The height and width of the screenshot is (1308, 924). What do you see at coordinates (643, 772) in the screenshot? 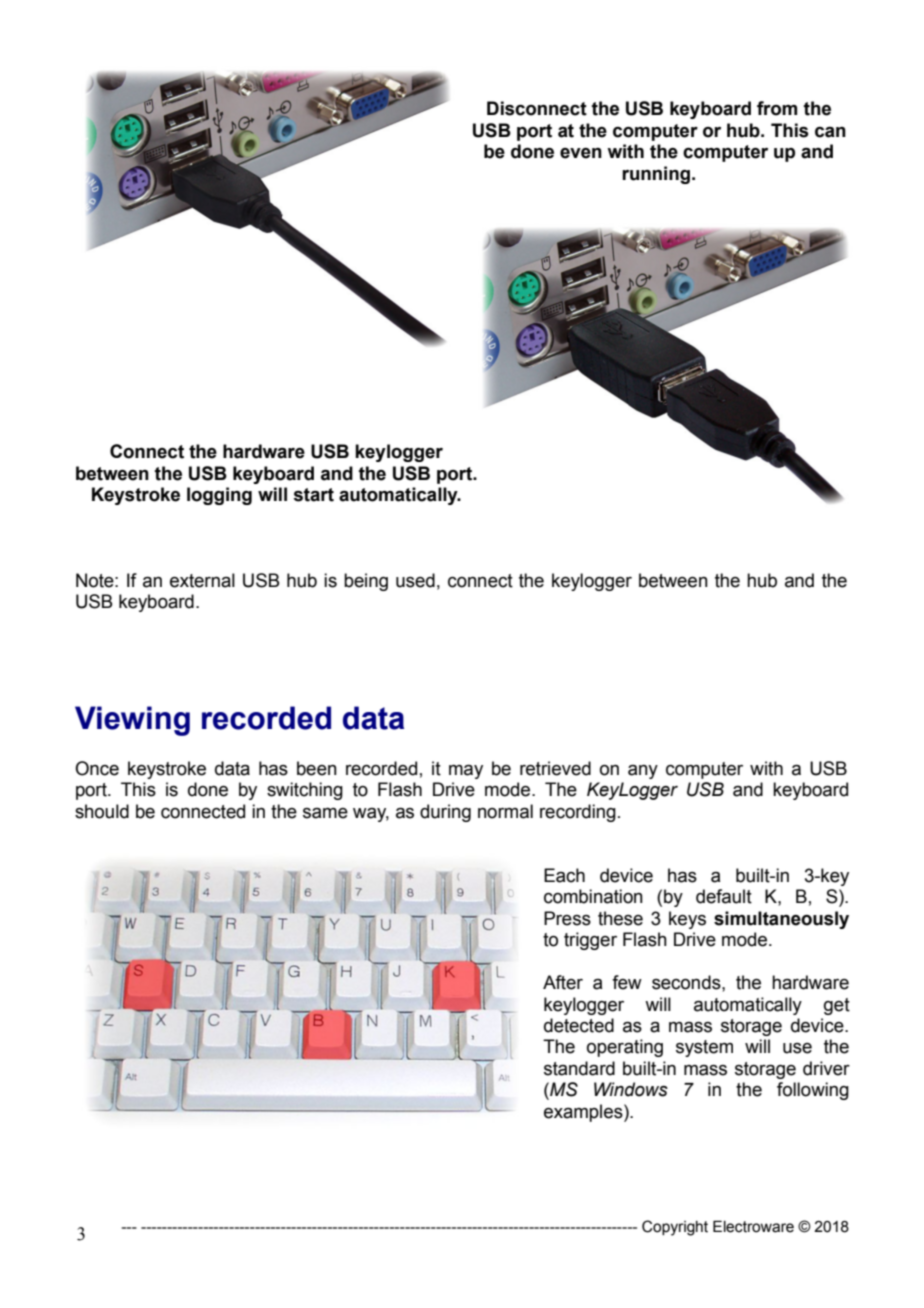
I see `any` at bounding box center [643, 772].
